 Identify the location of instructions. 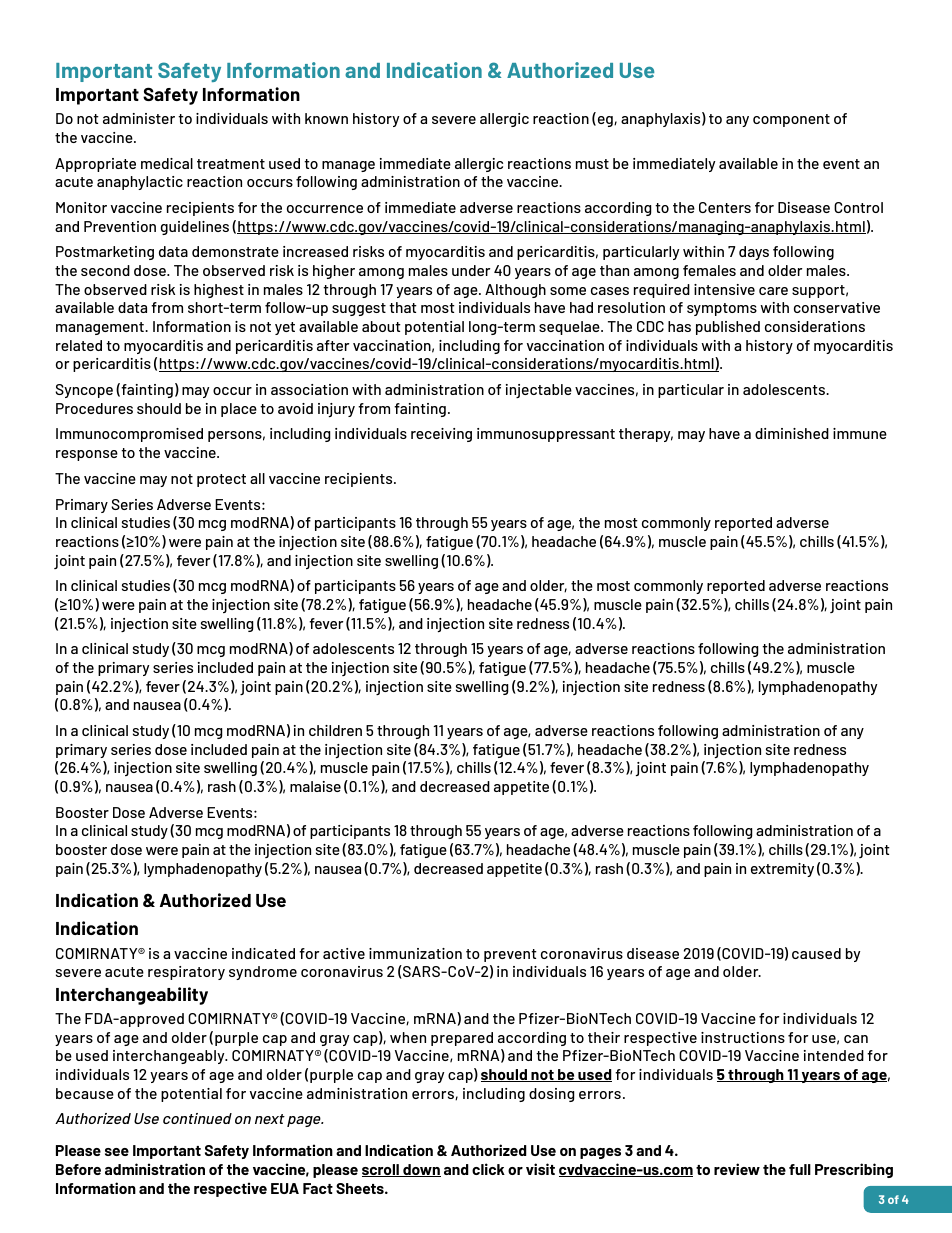
(743, 1037).
